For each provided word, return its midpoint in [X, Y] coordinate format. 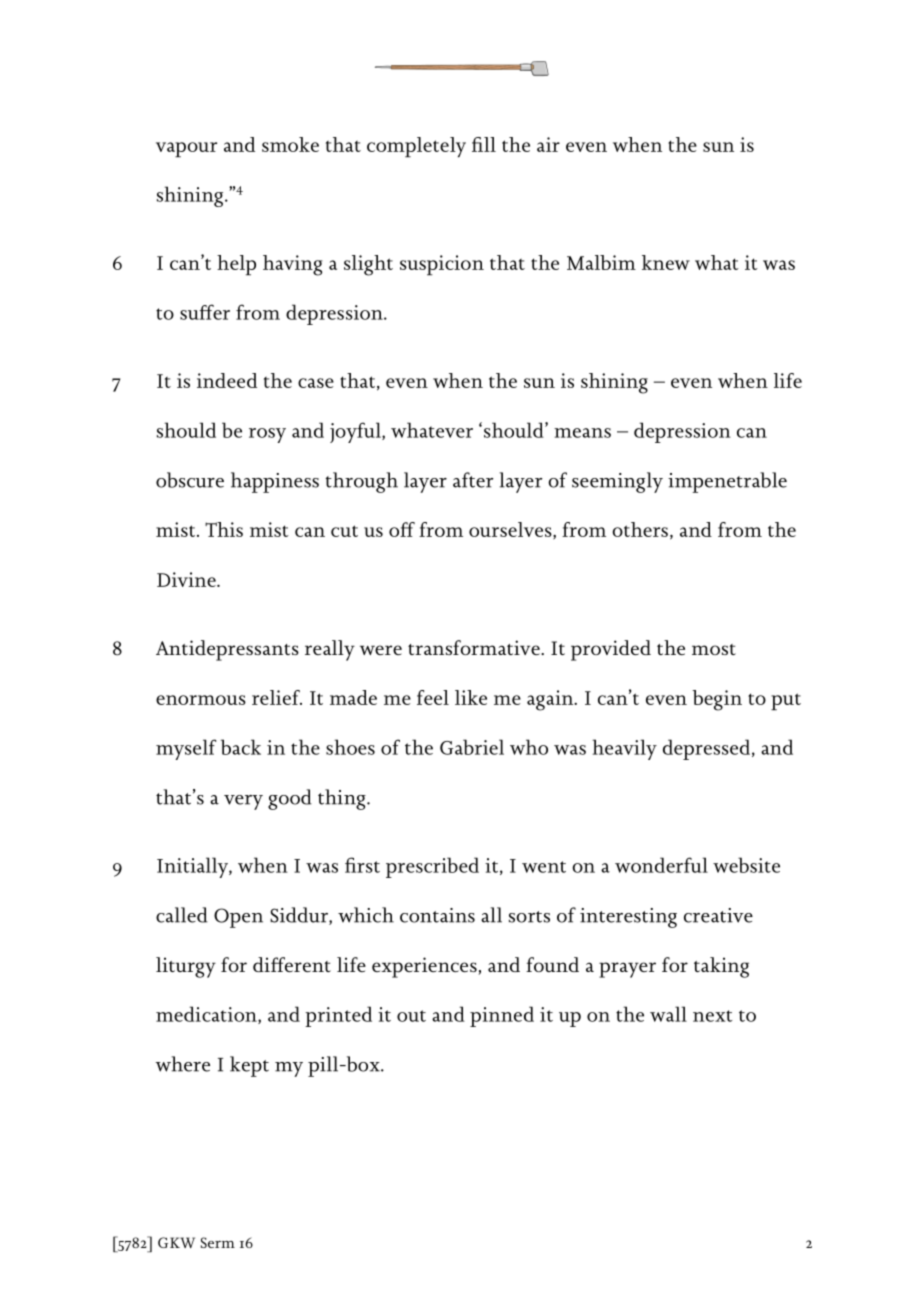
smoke [290, 144]
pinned [502, 1016]
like [471, 697]
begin [717, 700]
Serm [218, 1242]
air [548, 144]
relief [277, 697]
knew [666, 262]
